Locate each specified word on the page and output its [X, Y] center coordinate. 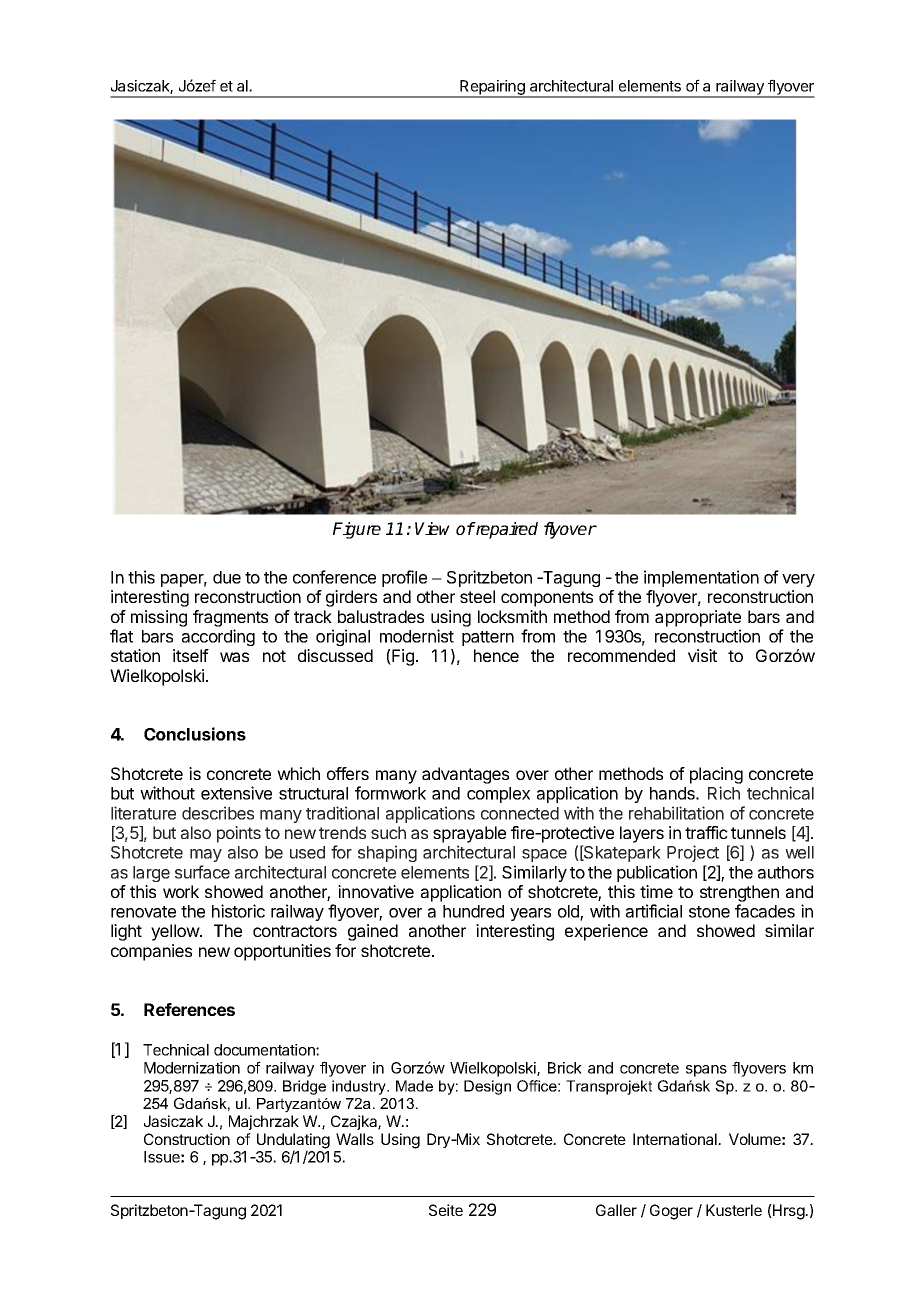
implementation [701, 578]
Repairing [492, 89]
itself [191, 655]
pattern [488, 638]
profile [404, 578]
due [227, 577]
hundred [473, 911]
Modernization [192, 1068]
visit [702, 655]
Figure [357, 530]
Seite [446, 1210]
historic [238, 911]
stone [709, 912]
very [798, 580]
